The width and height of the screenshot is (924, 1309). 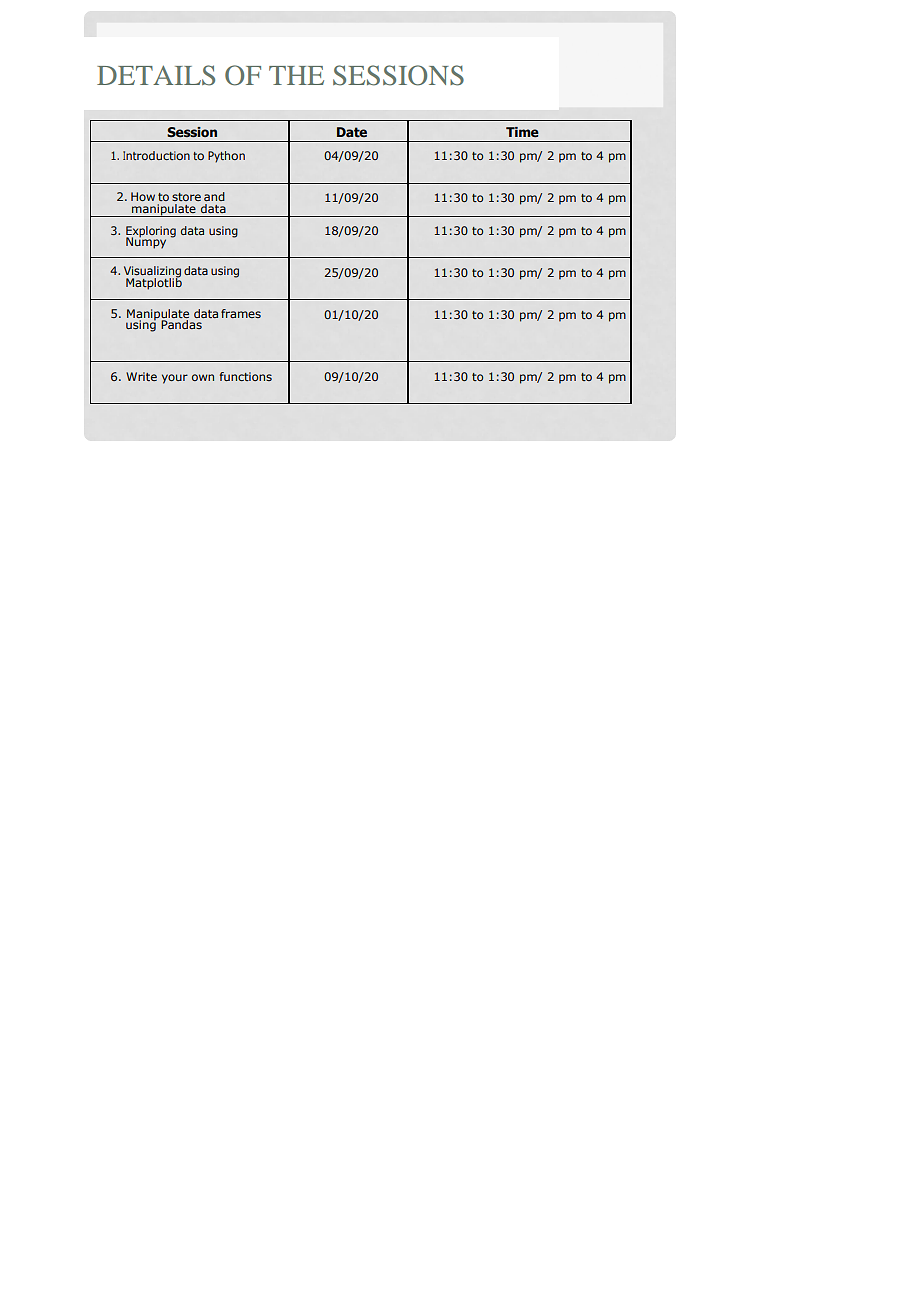 I want to click on Exploring, so click(x=151, y=233).
